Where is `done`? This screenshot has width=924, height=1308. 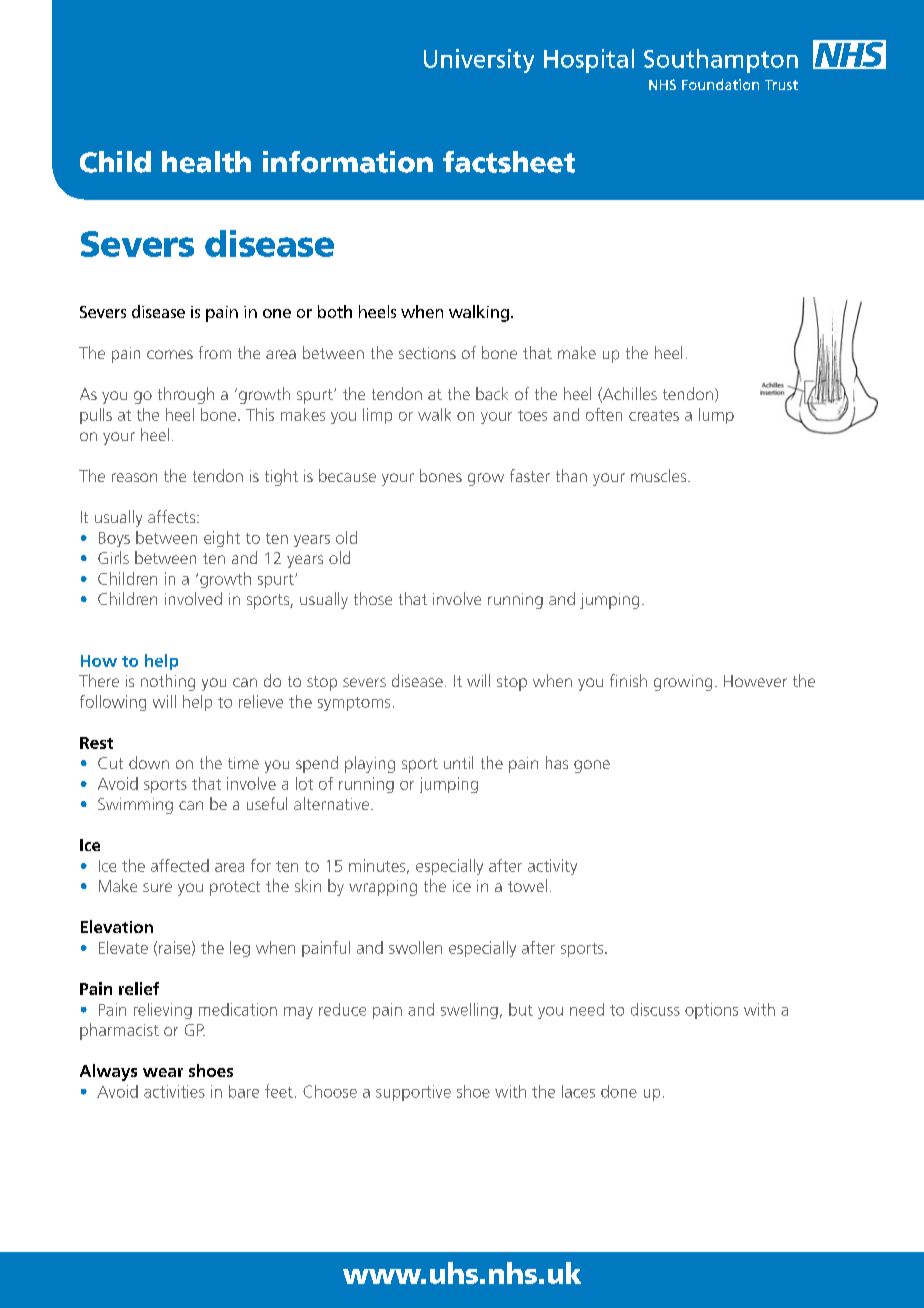 done is located at coordinates (619, 1091).
